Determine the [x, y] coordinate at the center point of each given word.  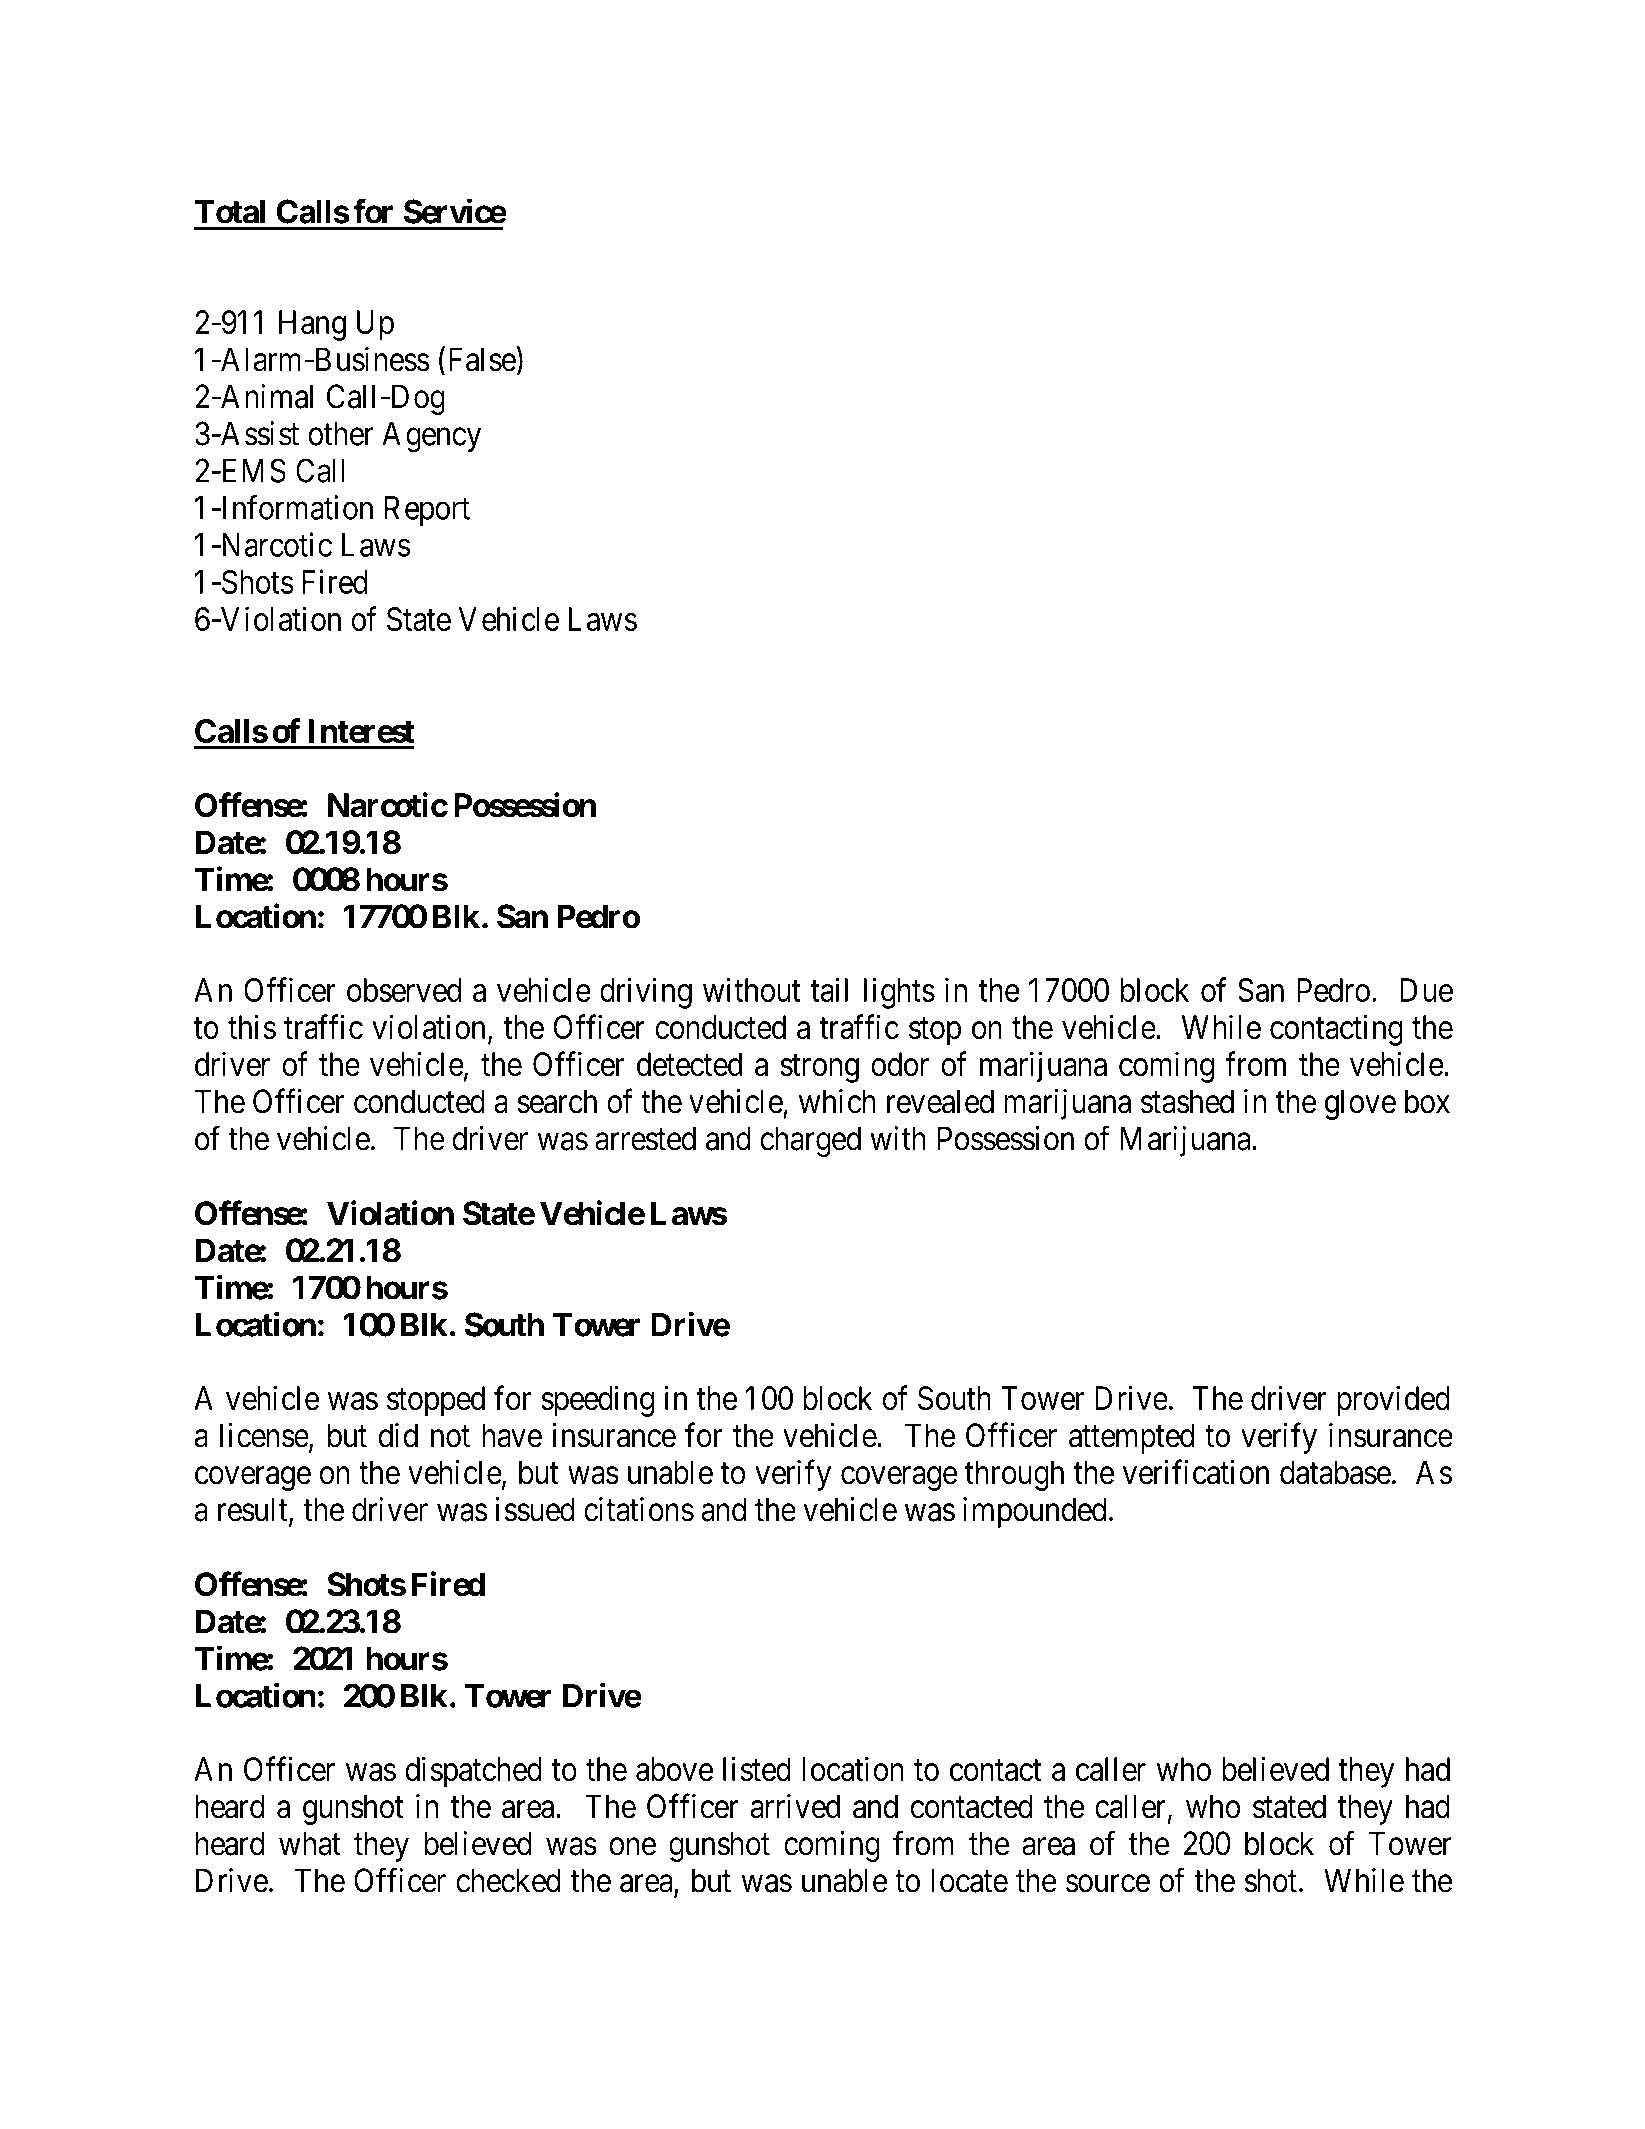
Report [427, 511]
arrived [795, 1806]
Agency [431, 437]
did [398, 1435]
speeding [597, 1401]
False [482, 359]
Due [1426, 990]
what [310, 1843]
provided [1393, 1401]
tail [829, 989]
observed [404, 990]
